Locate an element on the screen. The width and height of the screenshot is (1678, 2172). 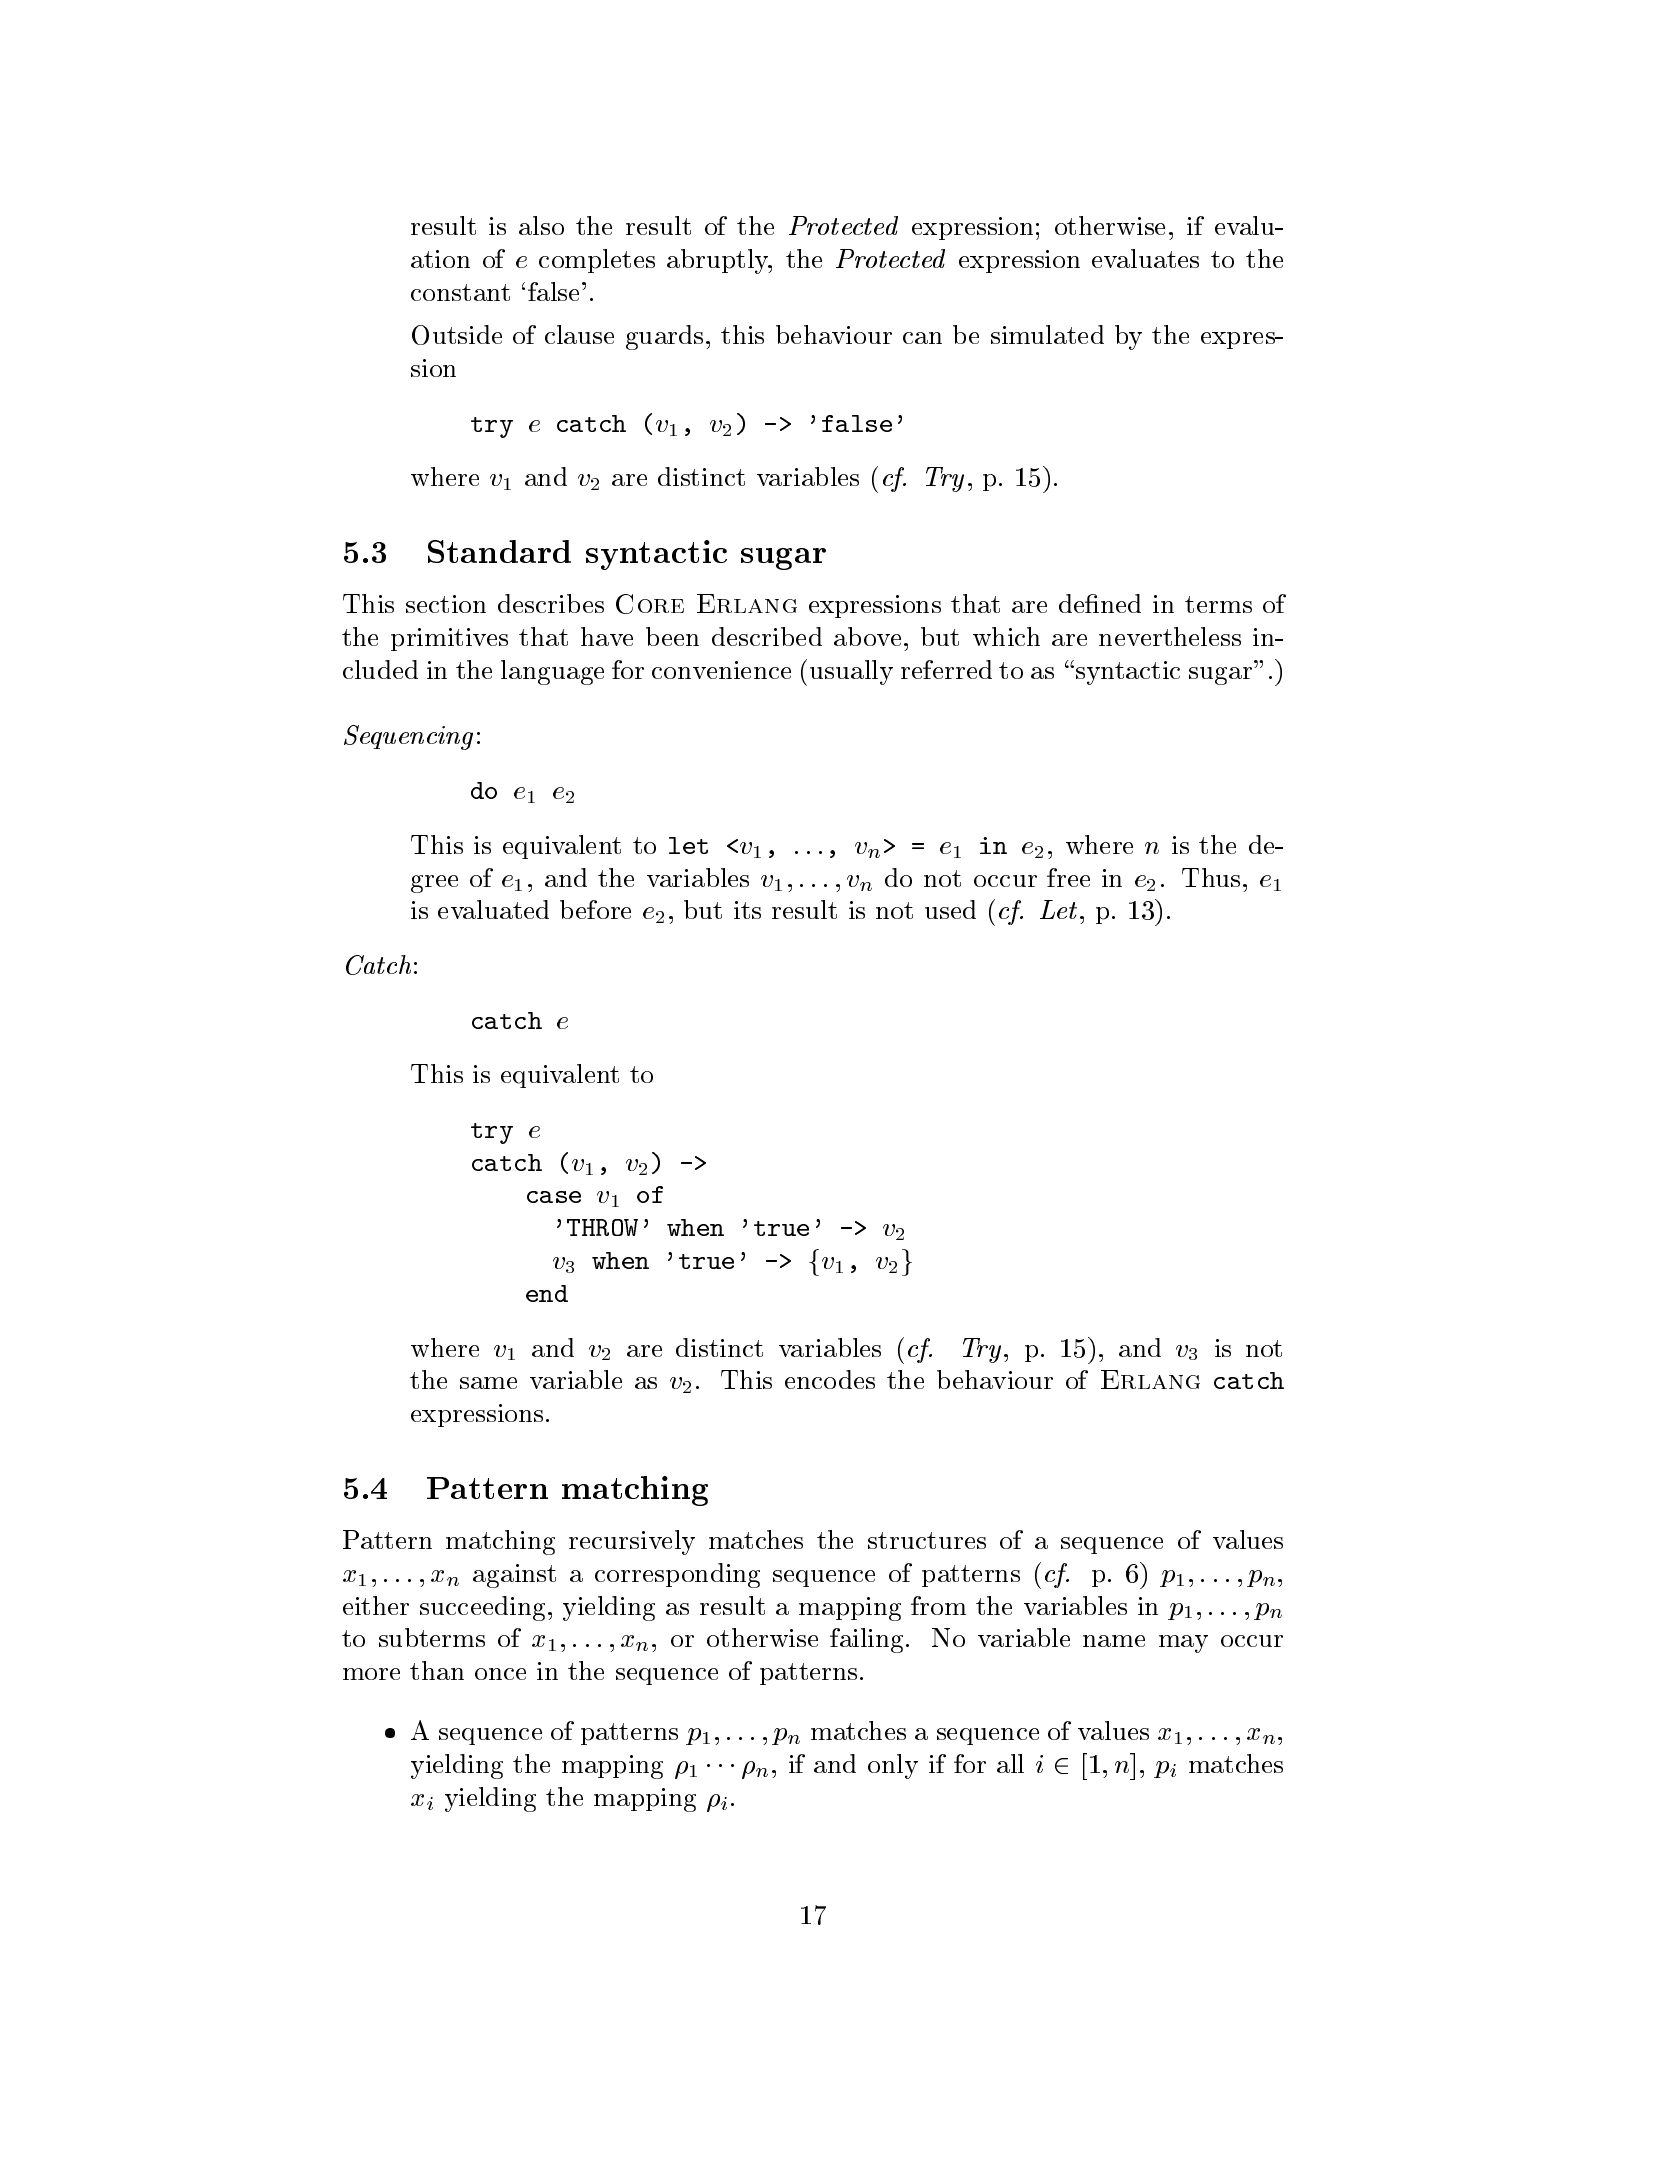
constant is located at coordinates (460, 292).
